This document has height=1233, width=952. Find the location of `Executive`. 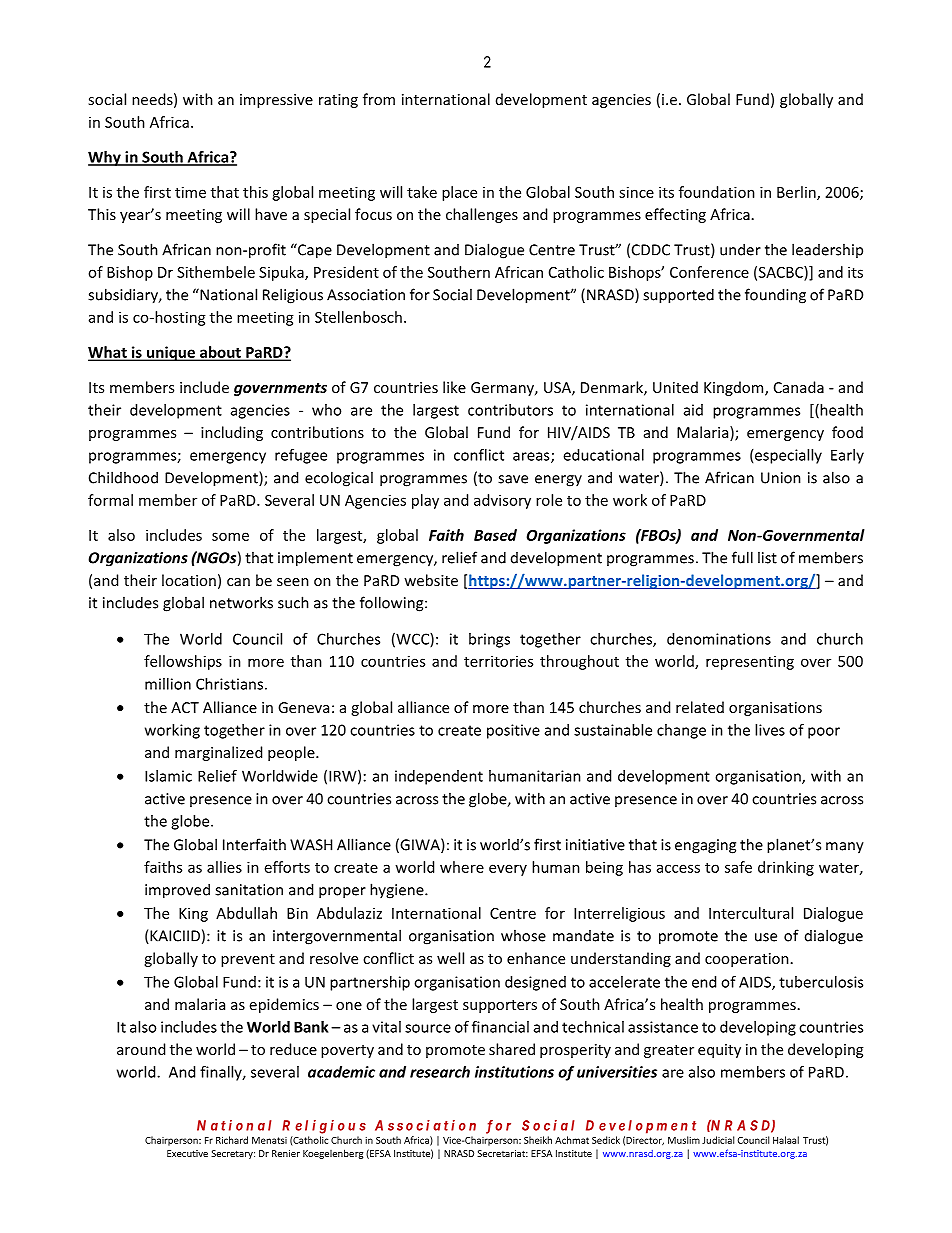

Executive is located at coordinates (187, 1153).
